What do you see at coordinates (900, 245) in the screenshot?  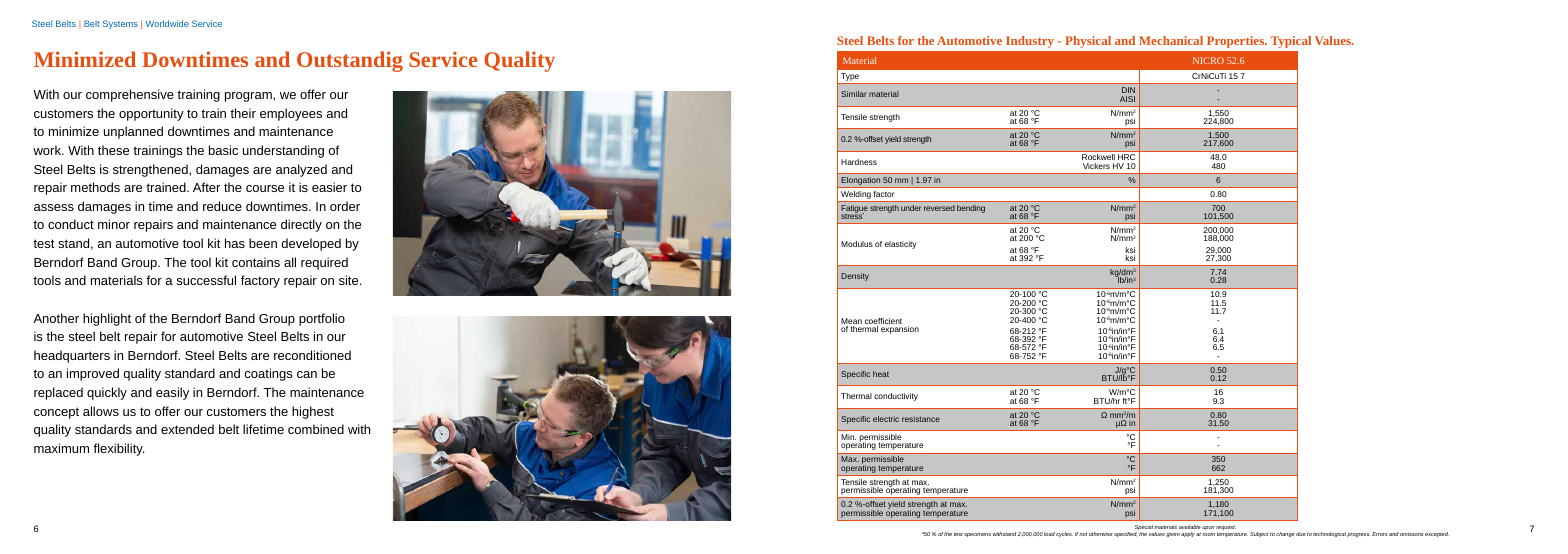 I see `elasticity` at bounding box center [900, 245].
